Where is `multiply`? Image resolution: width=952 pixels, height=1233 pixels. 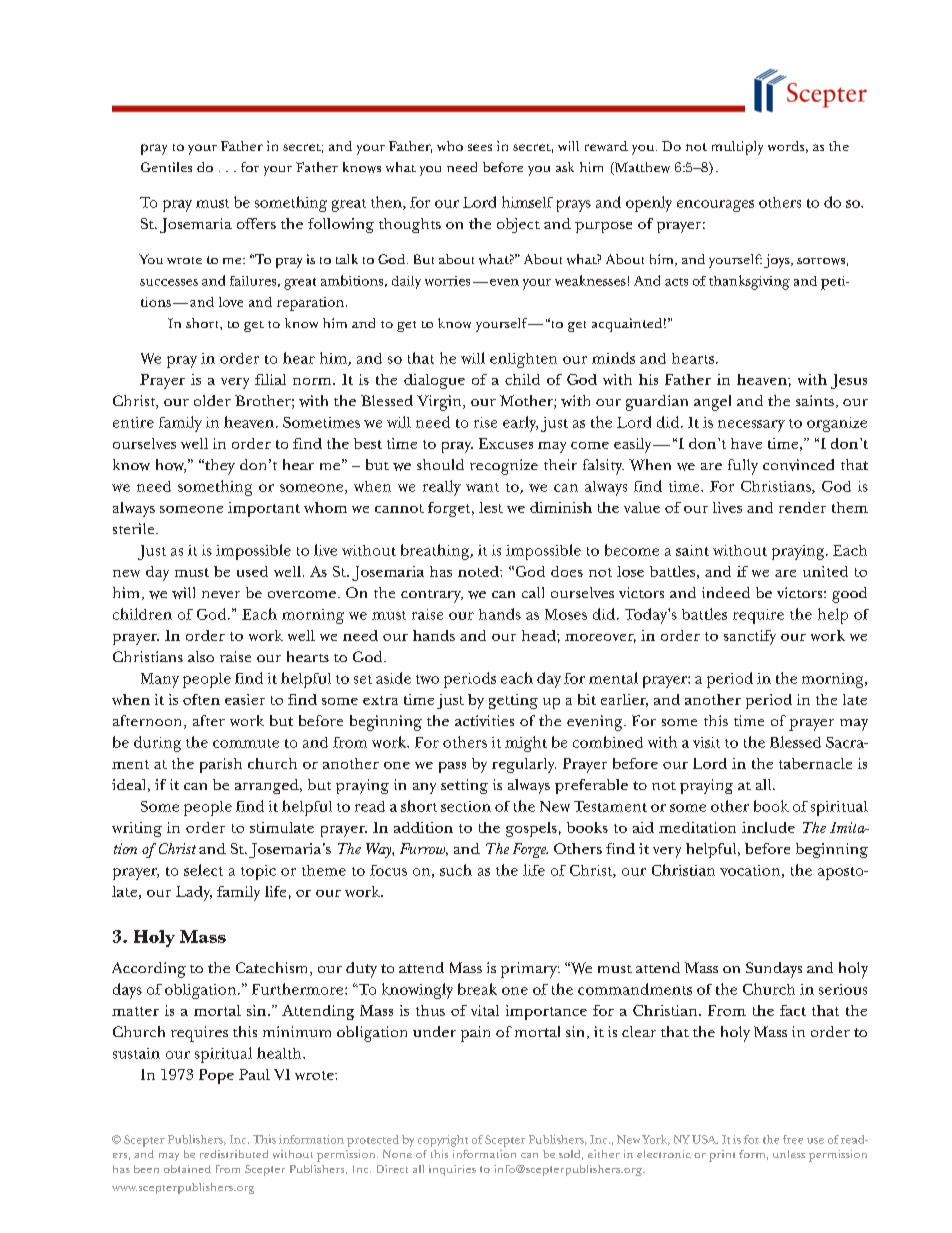
multiply is located at coordinates (737, 148).
